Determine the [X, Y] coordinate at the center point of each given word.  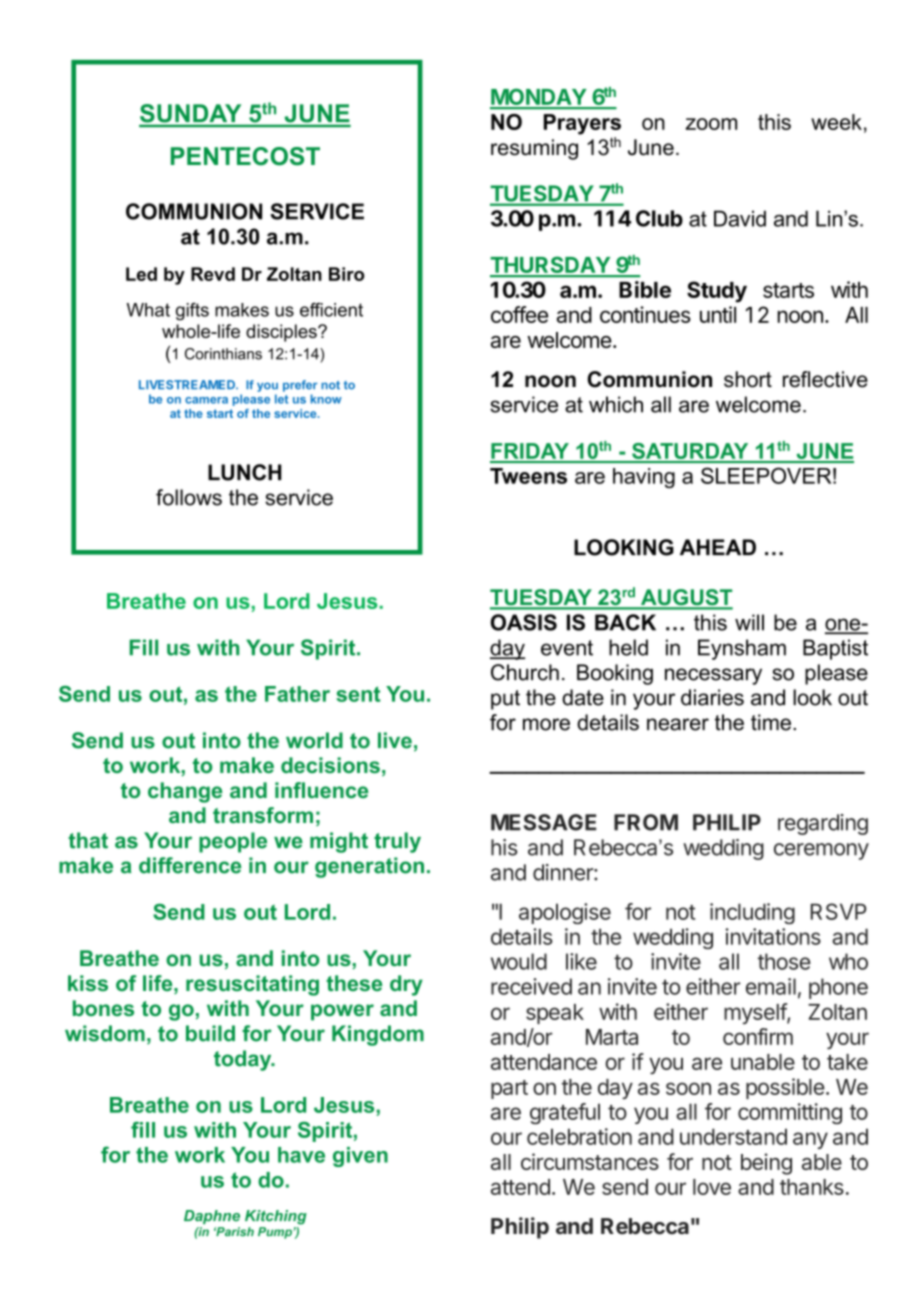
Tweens [528, 476]
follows [189, 497]
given [360, 1157]
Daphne [212, 1217]
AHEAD [718, 547]
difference [190, 865]
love [712, 1187]
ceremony [821, 851]
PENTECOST [245, 156]
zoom [711, 124]
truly [397, 842]
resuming [534, 149]
